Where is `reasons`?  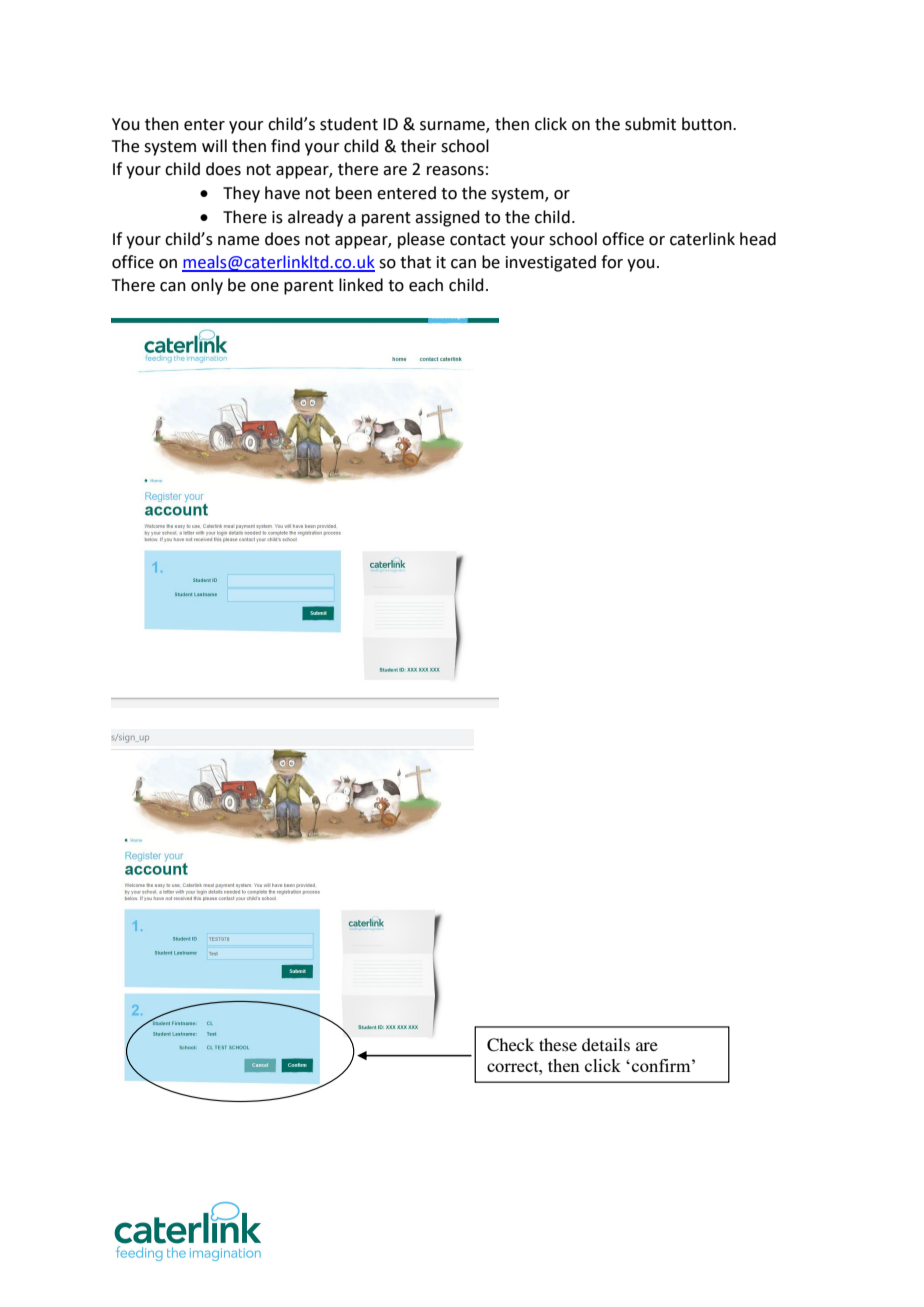
reasons is located at coordinates (455, 171).
